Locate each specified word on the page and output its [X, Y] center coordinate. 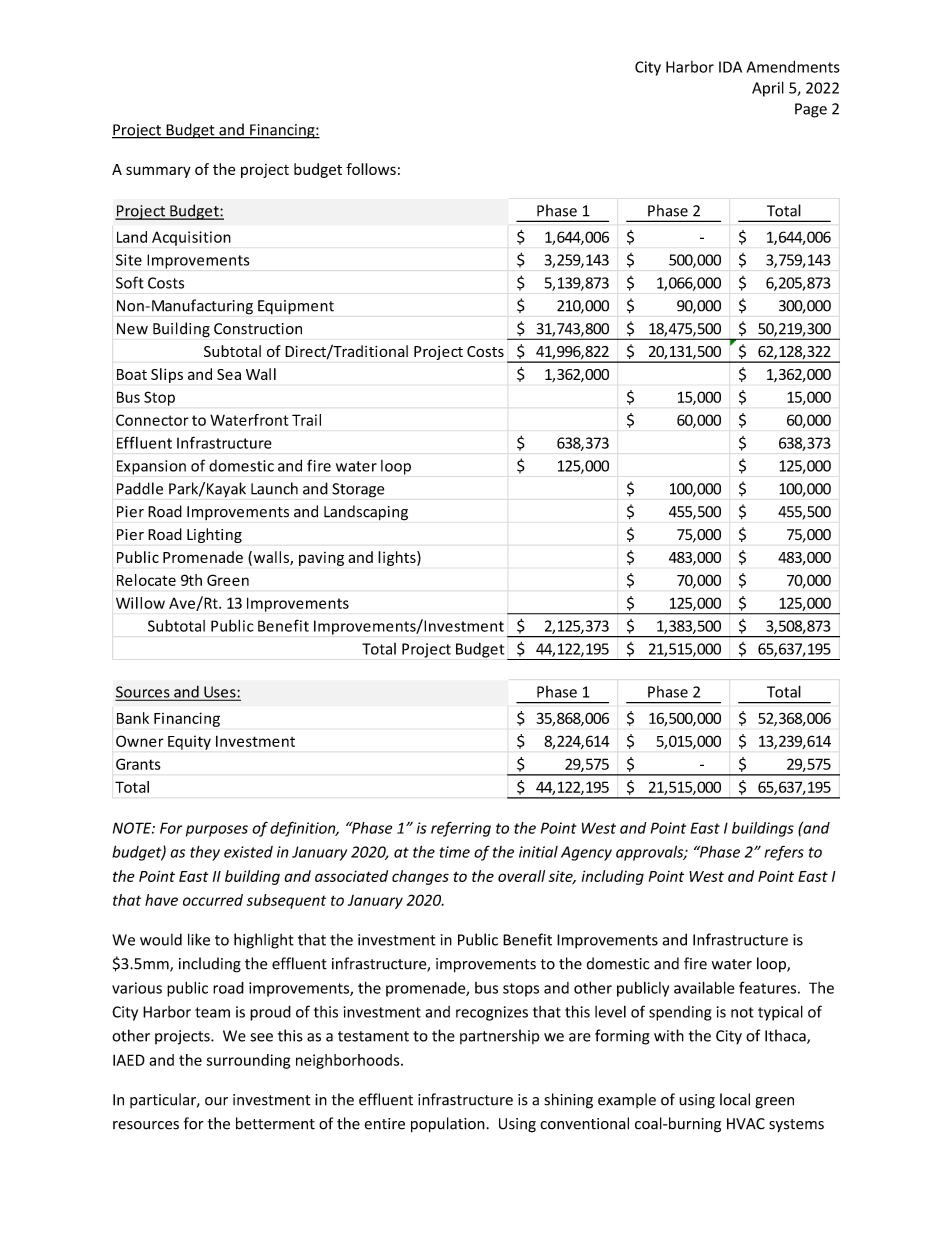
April [768, 89]
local [735, 1099]
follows [371, 169]
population [449, 1125]
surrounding [248, 1061]
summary [158, 172]
